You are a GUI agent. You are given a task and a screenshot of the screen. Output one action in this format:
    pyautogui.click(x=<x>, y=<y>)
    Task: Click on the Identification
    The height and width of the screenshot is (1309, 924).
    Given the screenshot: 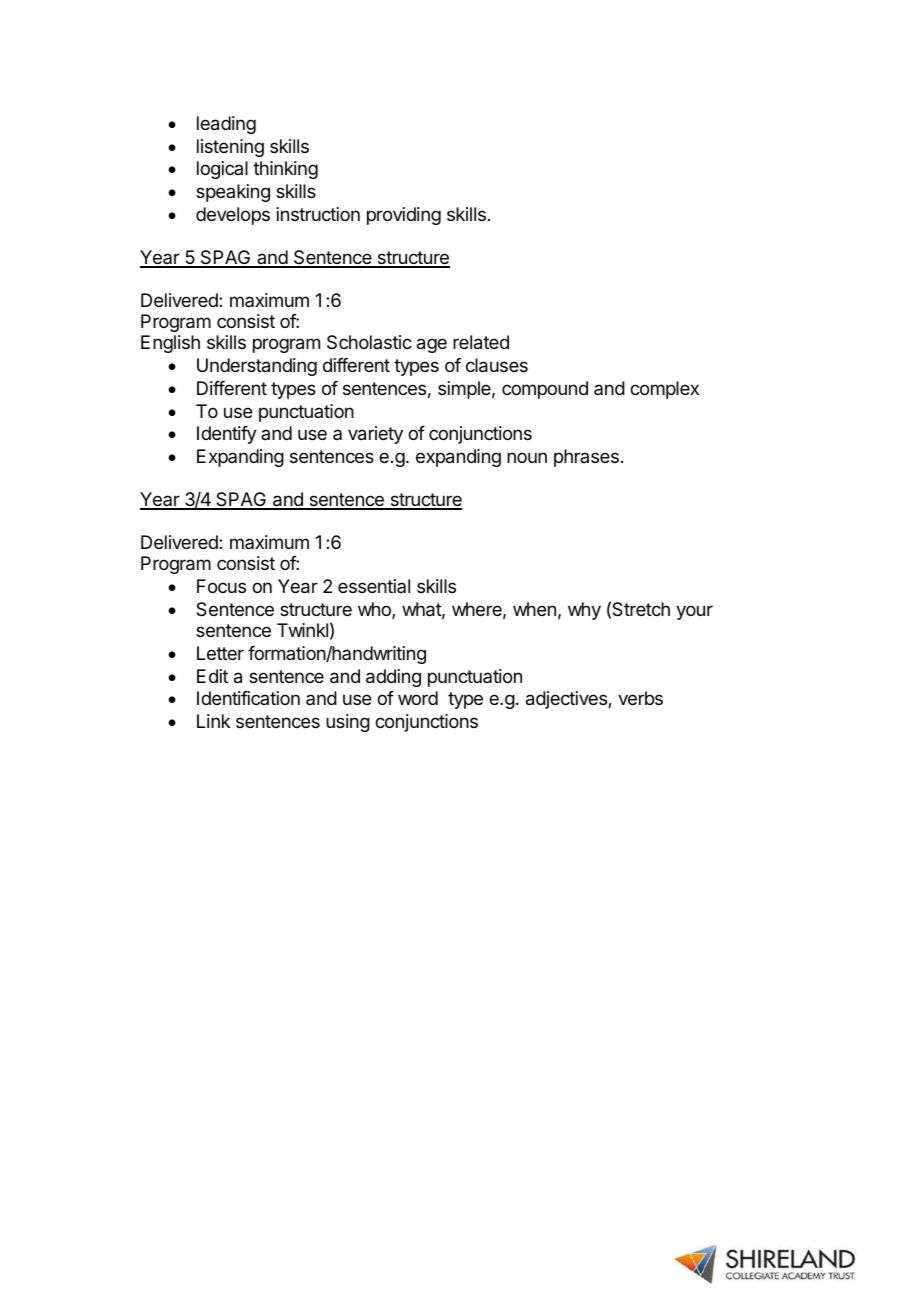 What is the action you would take?
    pyautogui.click(x=248, y=698)
